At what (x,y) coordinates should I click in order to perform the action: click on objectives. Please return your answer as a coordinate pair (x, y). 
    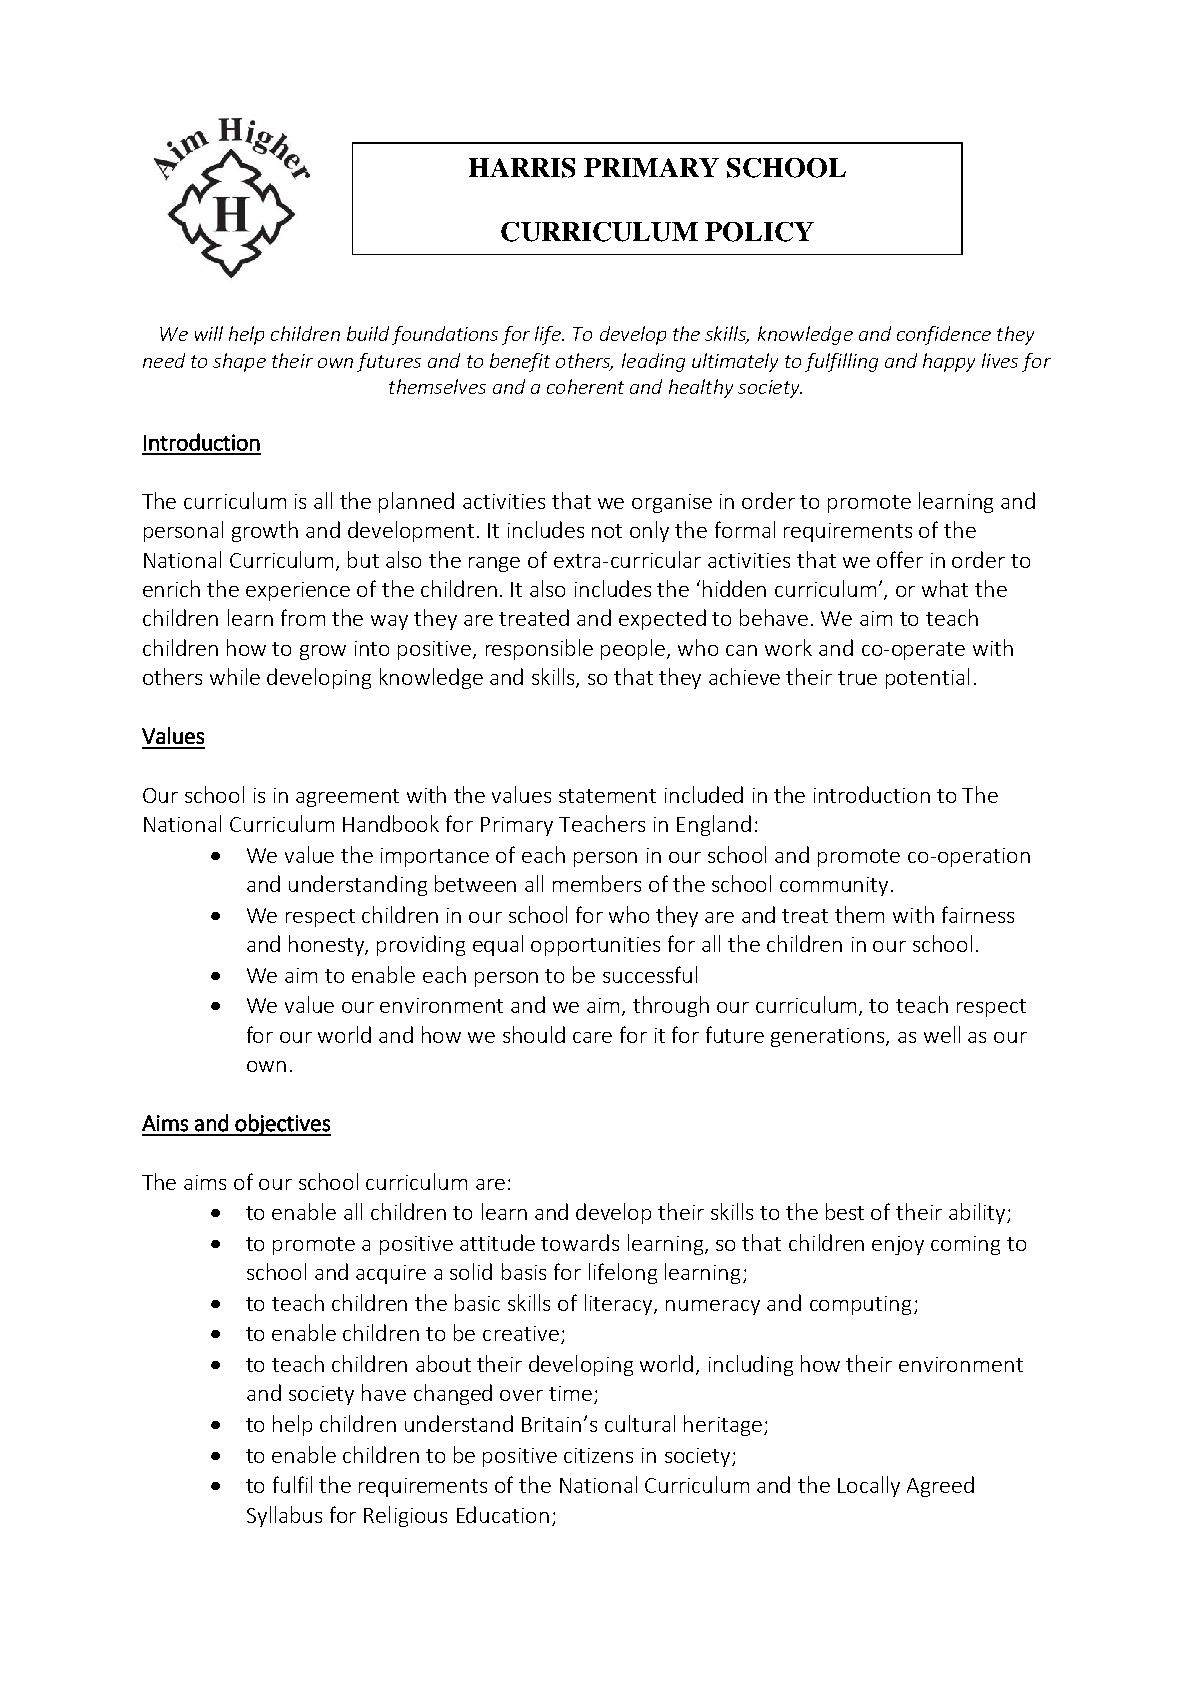
    Looking at the image, I should click on (282, 1125).
